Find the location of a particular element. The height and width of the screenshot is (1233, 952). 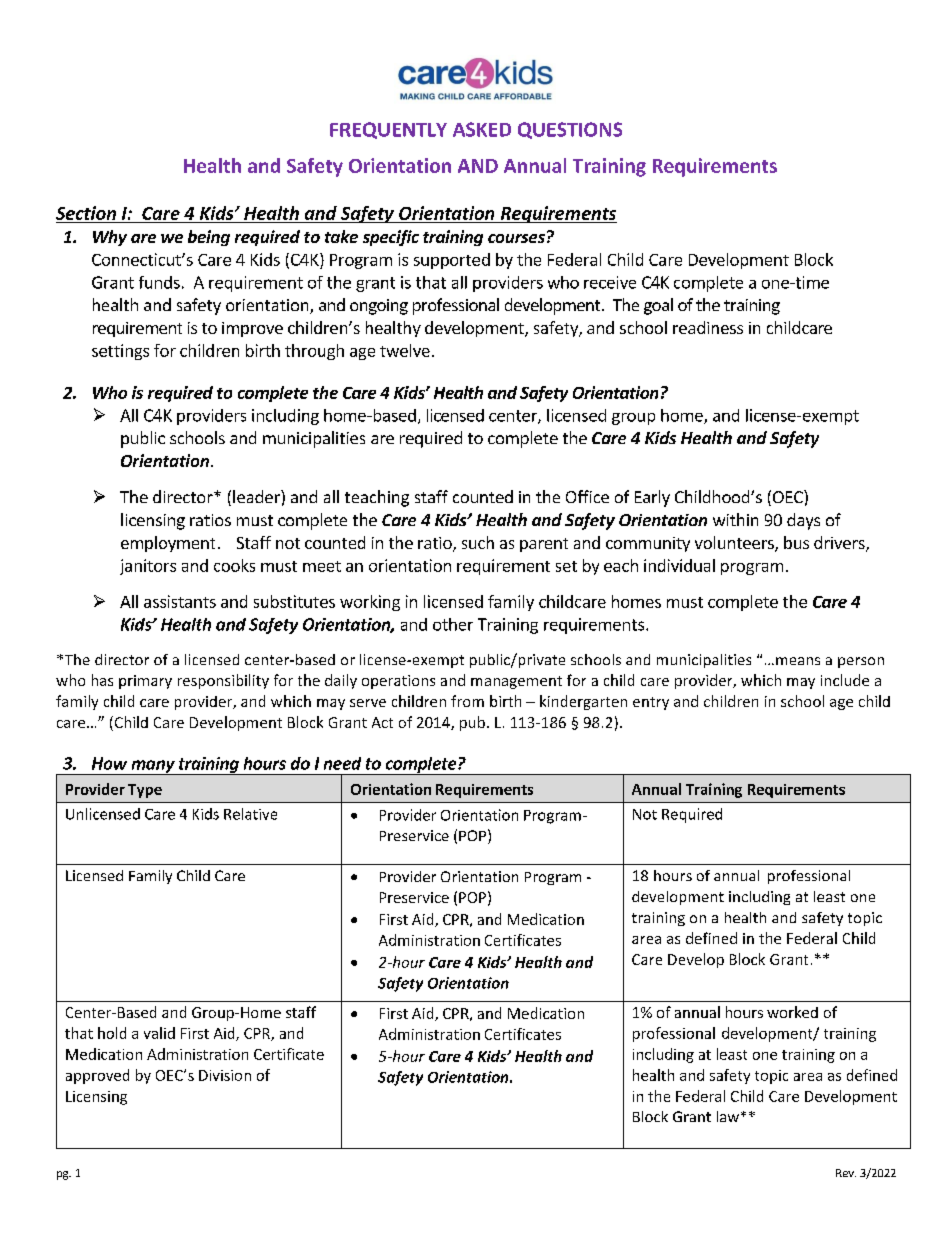

law is located at coordinates (729, 1116).
